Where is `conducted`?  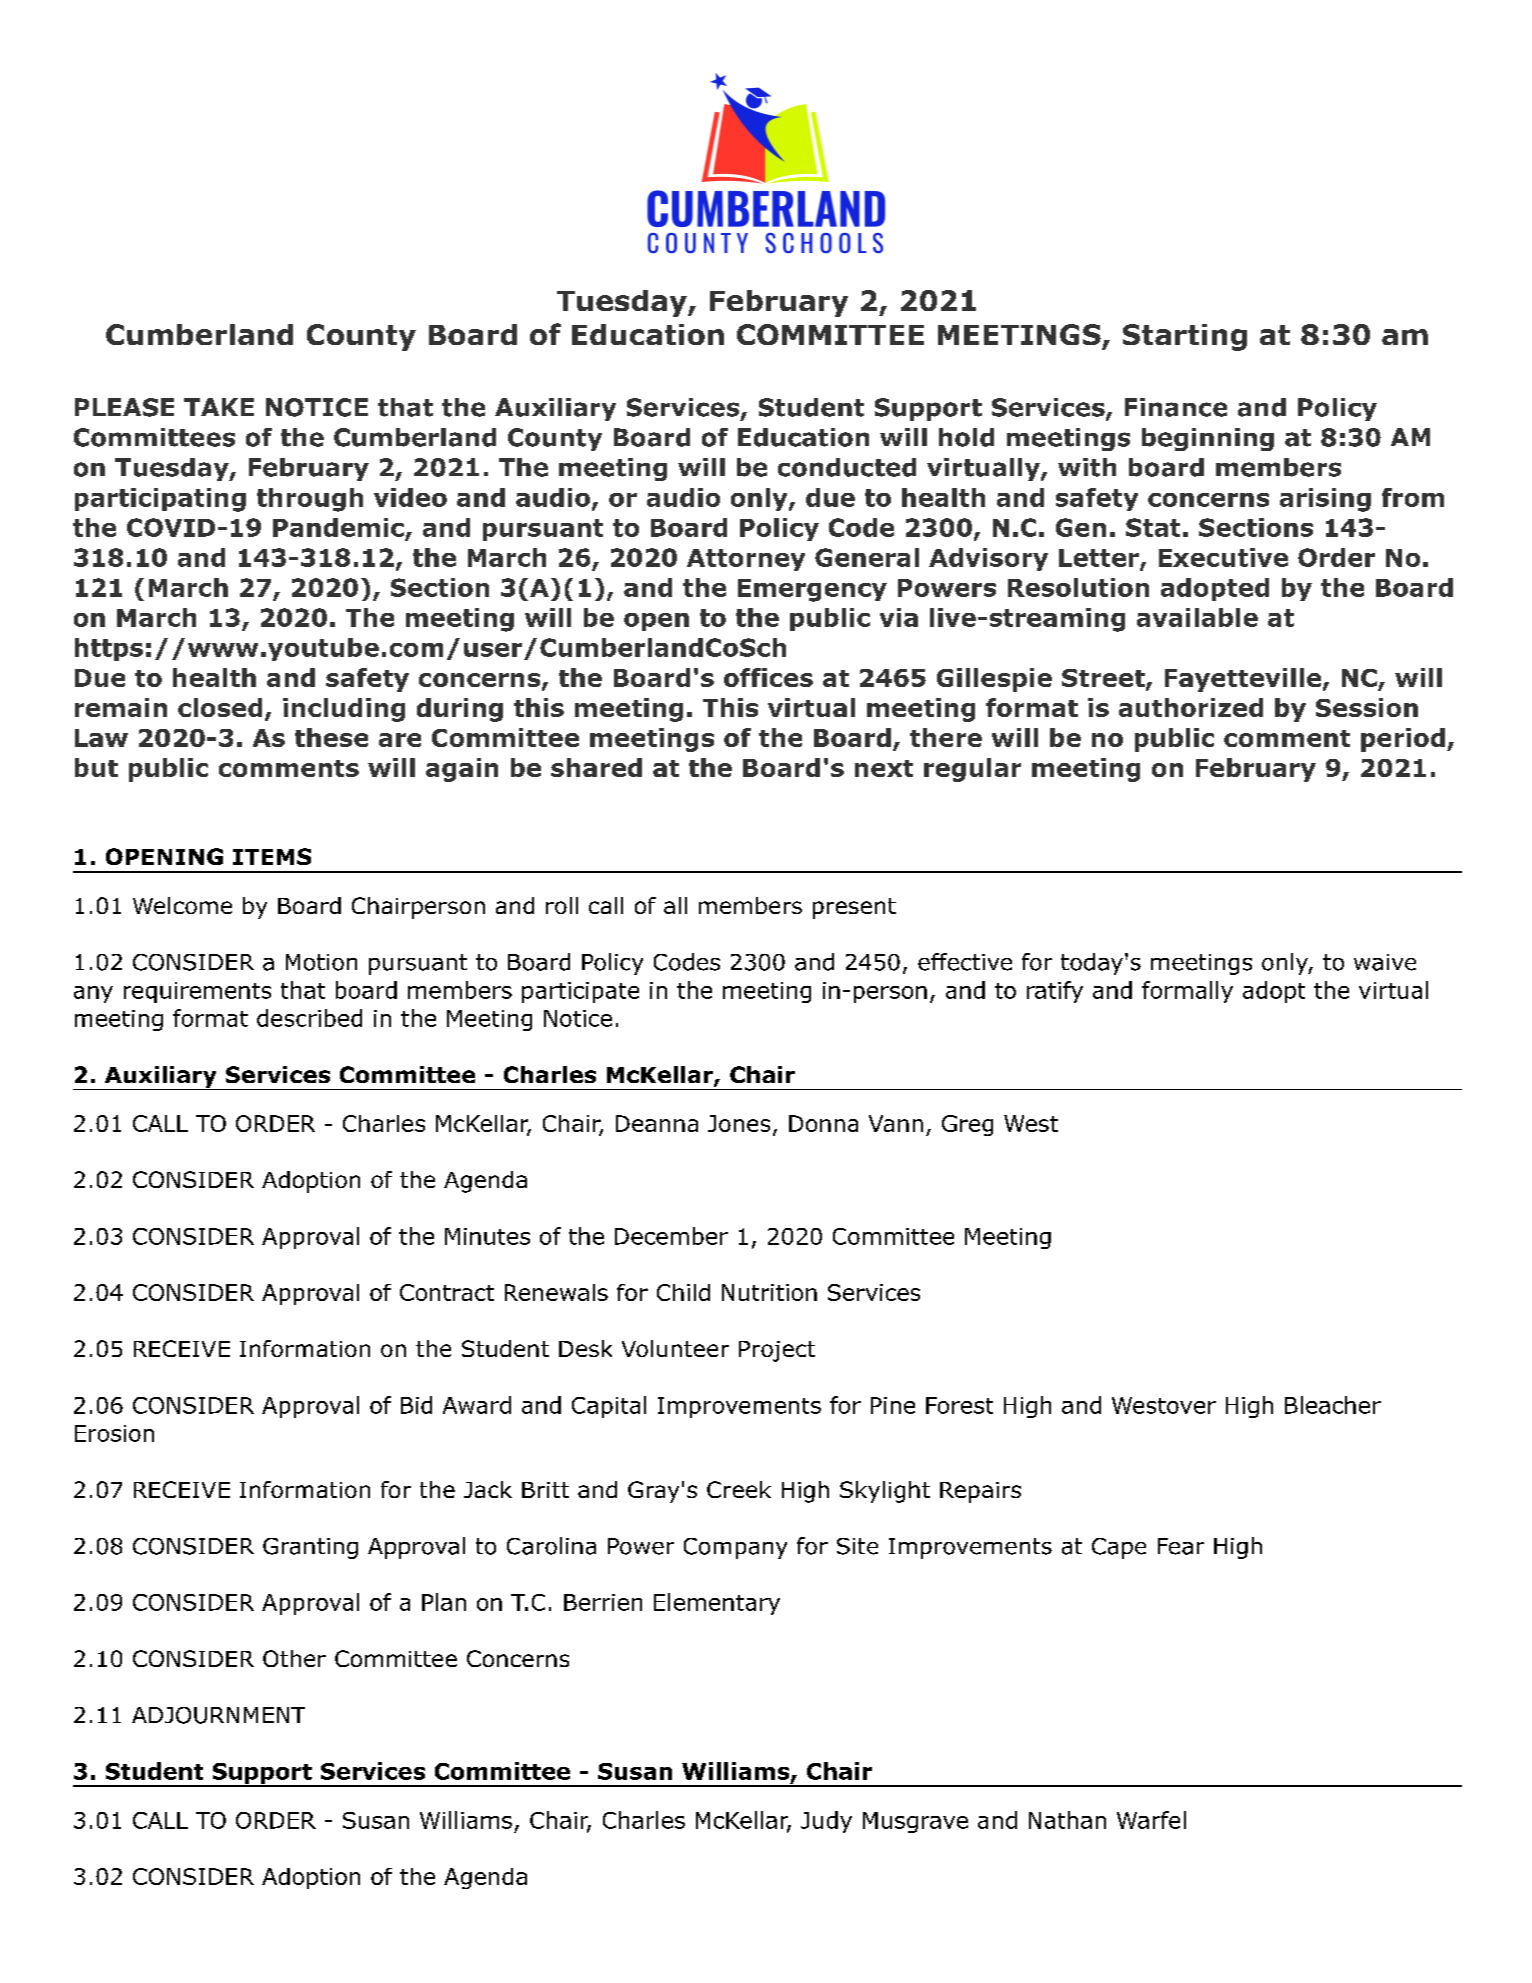
conducted is located at coordinates (847, 467).
